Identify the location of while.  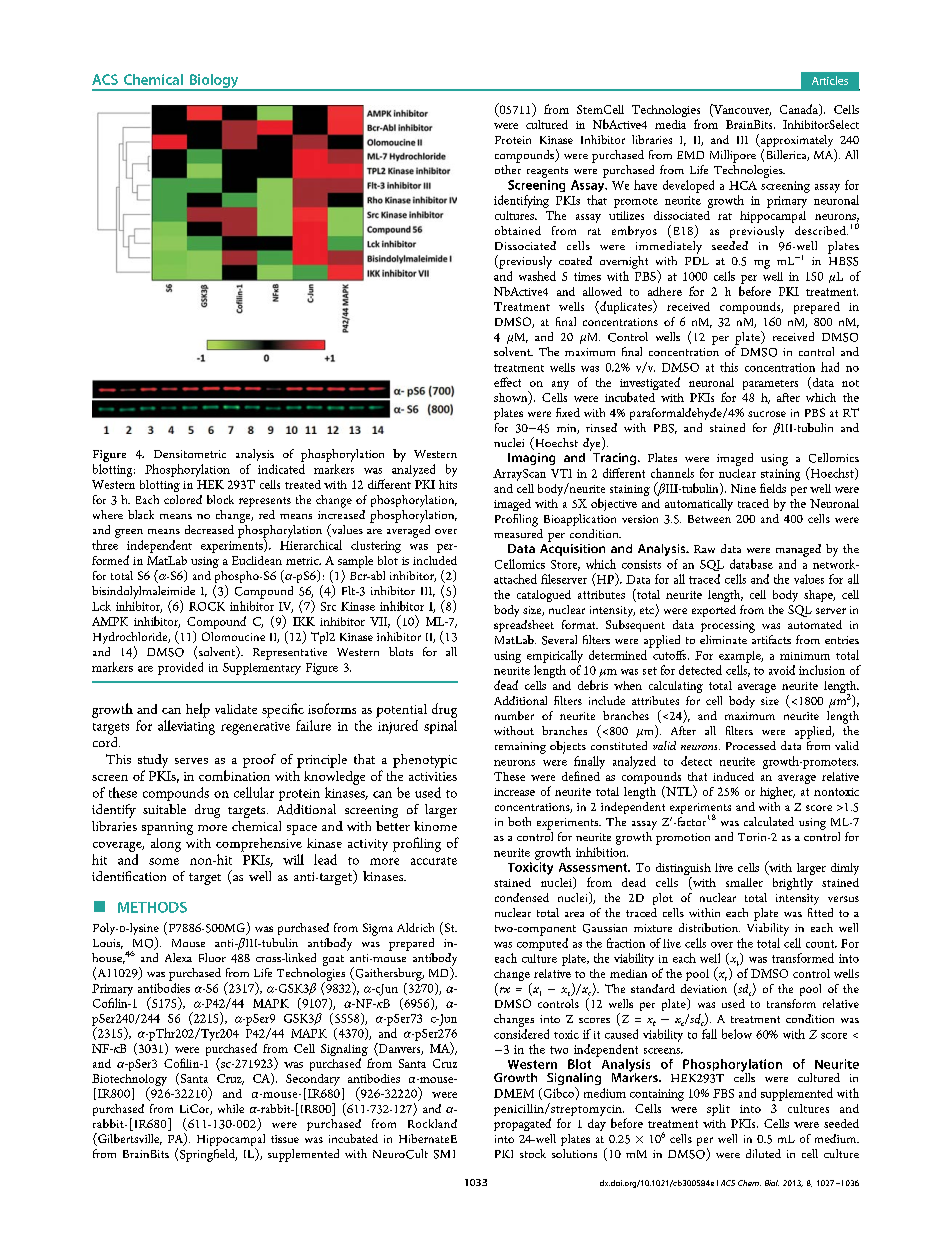
(231, 1108).
